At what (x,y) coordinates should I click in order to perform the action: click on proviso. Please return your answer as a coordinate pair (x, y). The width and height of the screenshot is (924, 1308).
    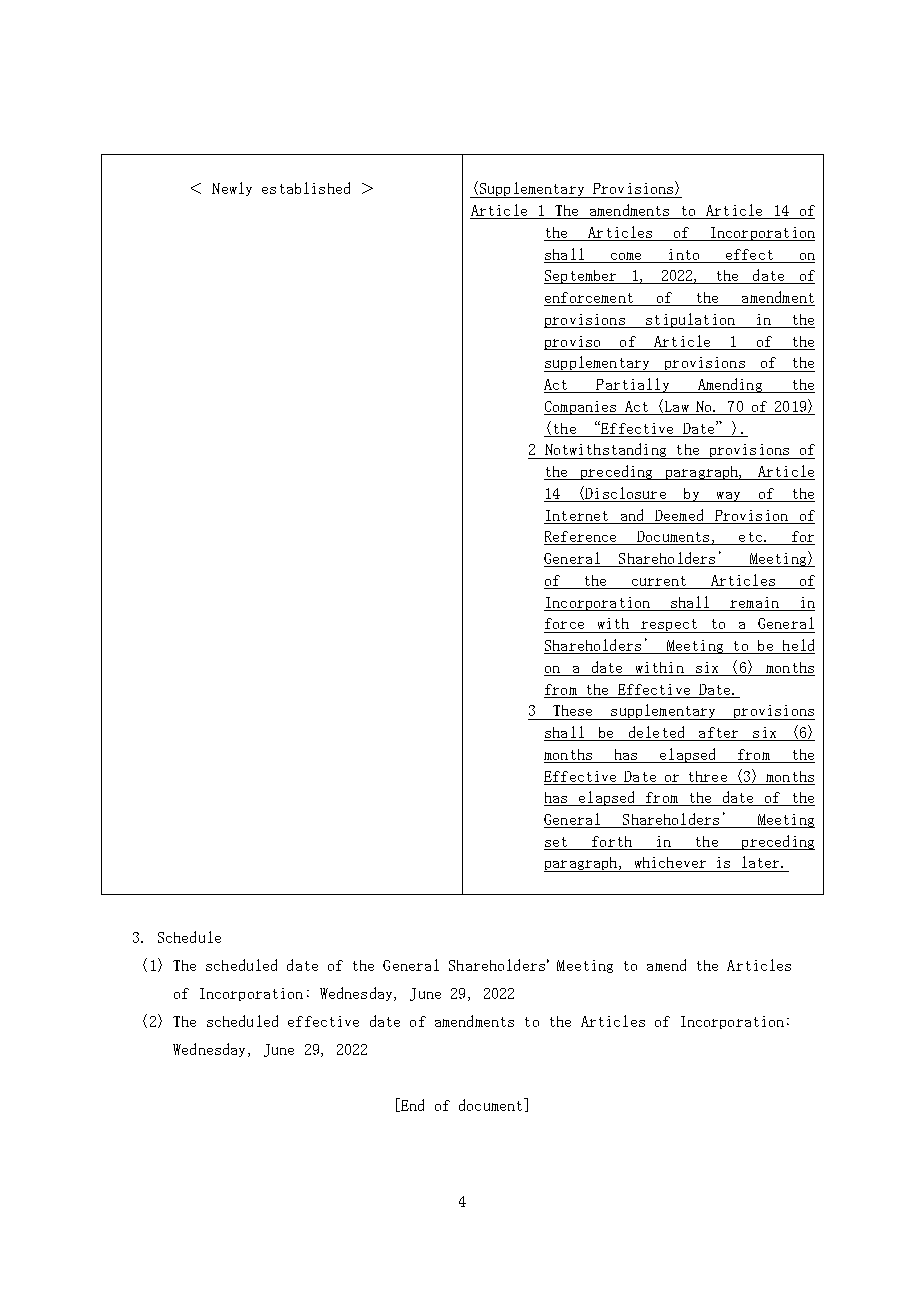
    Looking at the image, I should click on (573, 343).
